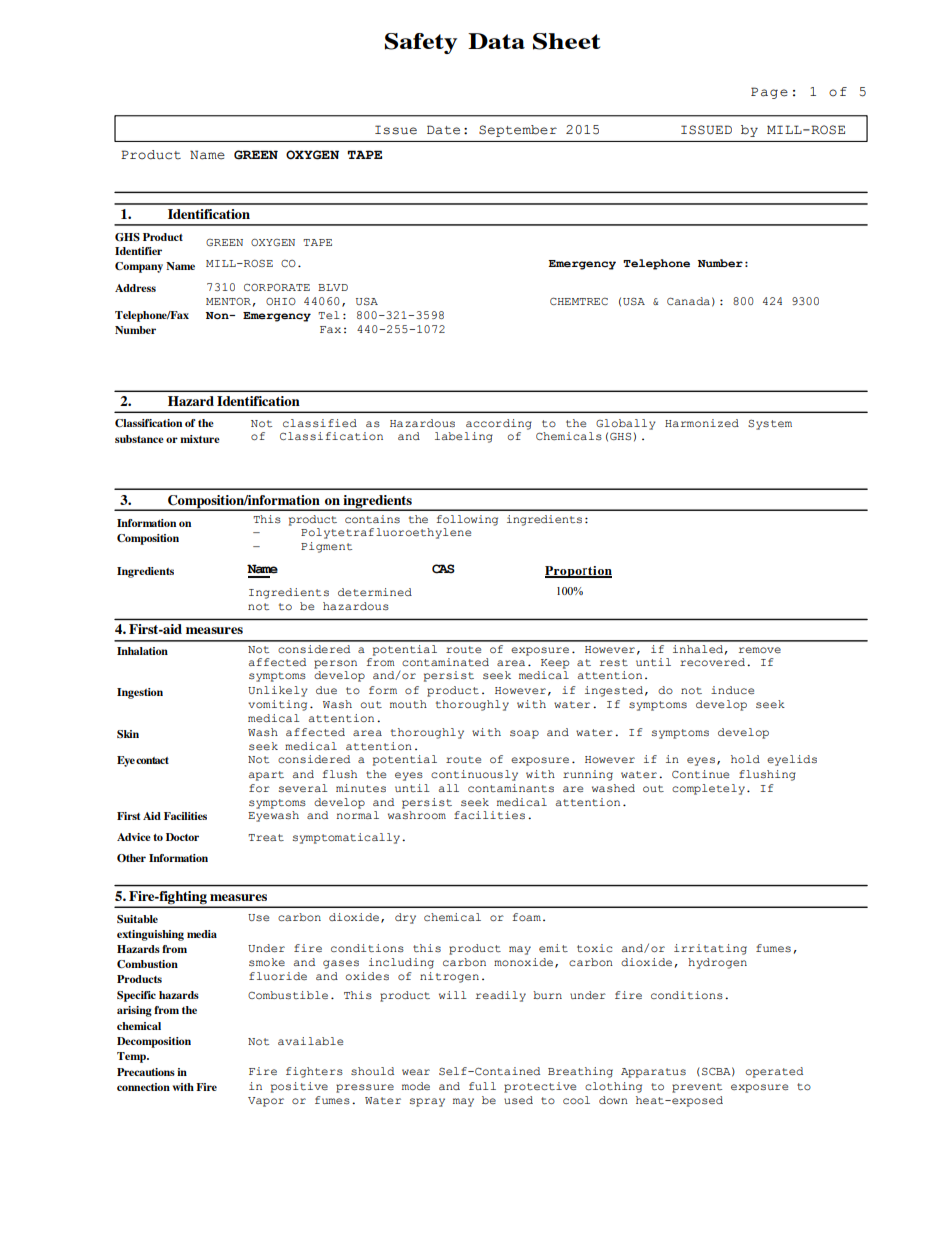 This document has height=1233, width=952. I want to click on Precautions, so click(146, 1072).
